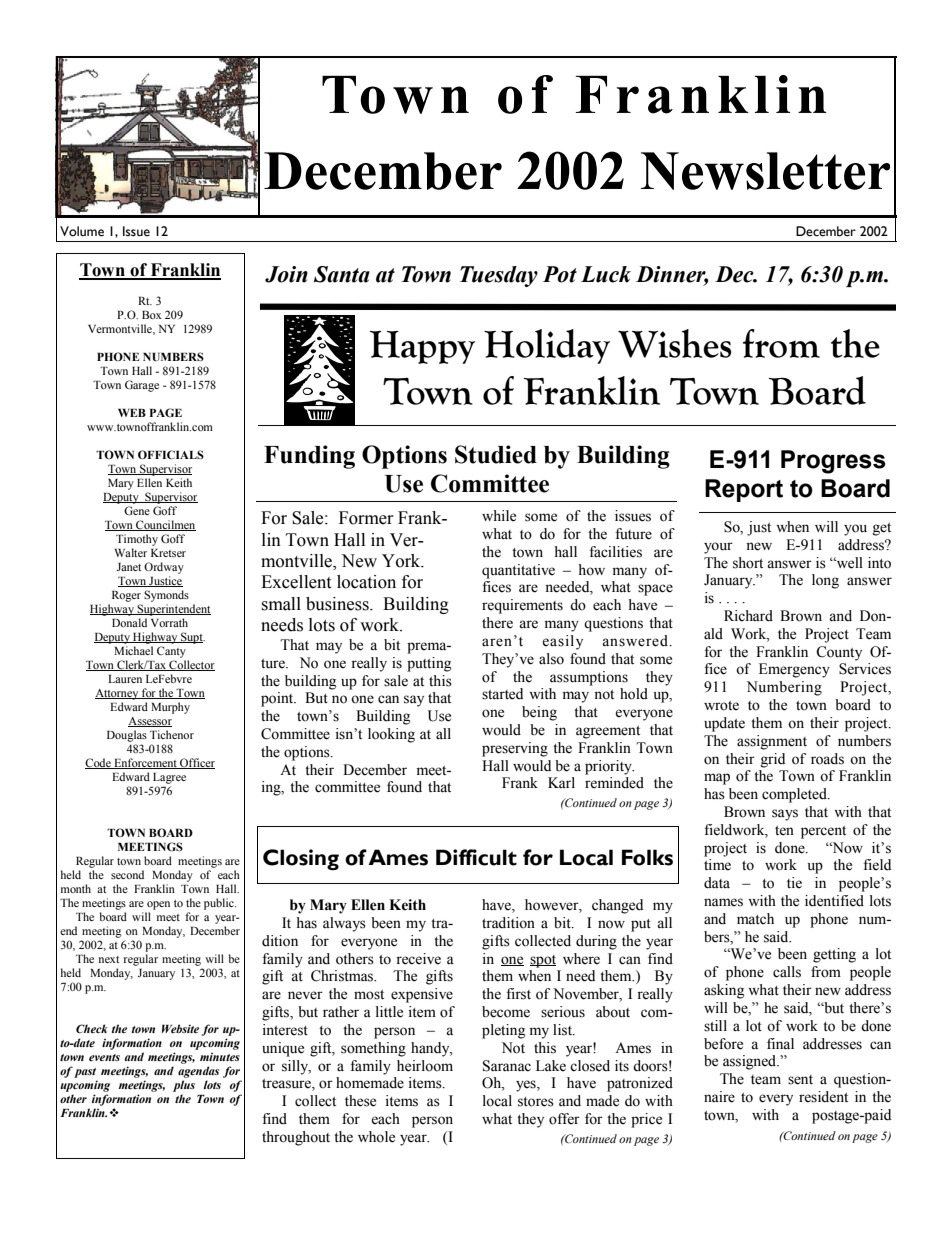 Image resolution: width=952 pixels, height=1233 pixels. Describe the element at coordinates (184, 1086) in the screenshot. I see `plus` at that location.
